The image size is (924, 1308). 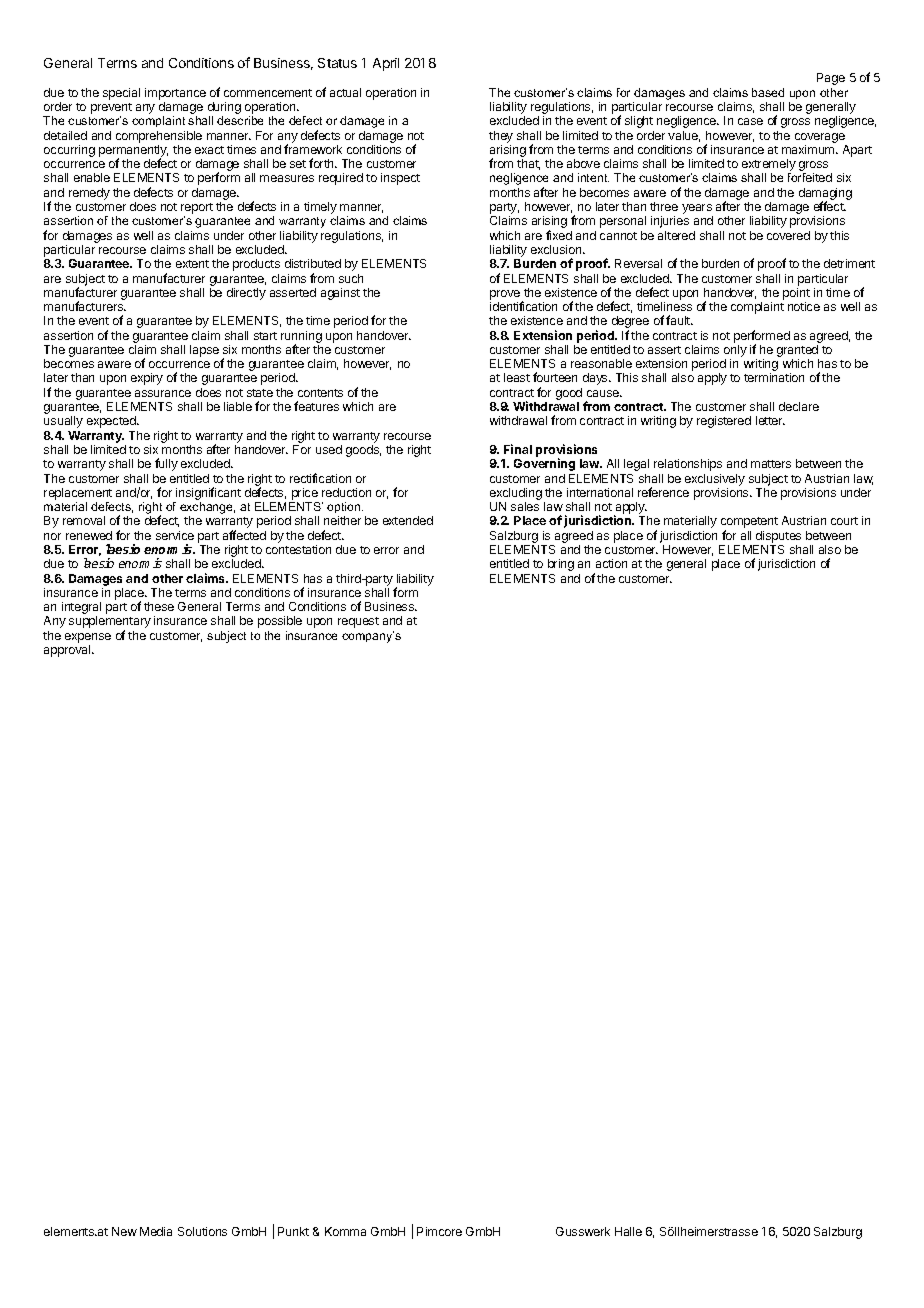 I want to click on approval, so click(x=68, y=651).
